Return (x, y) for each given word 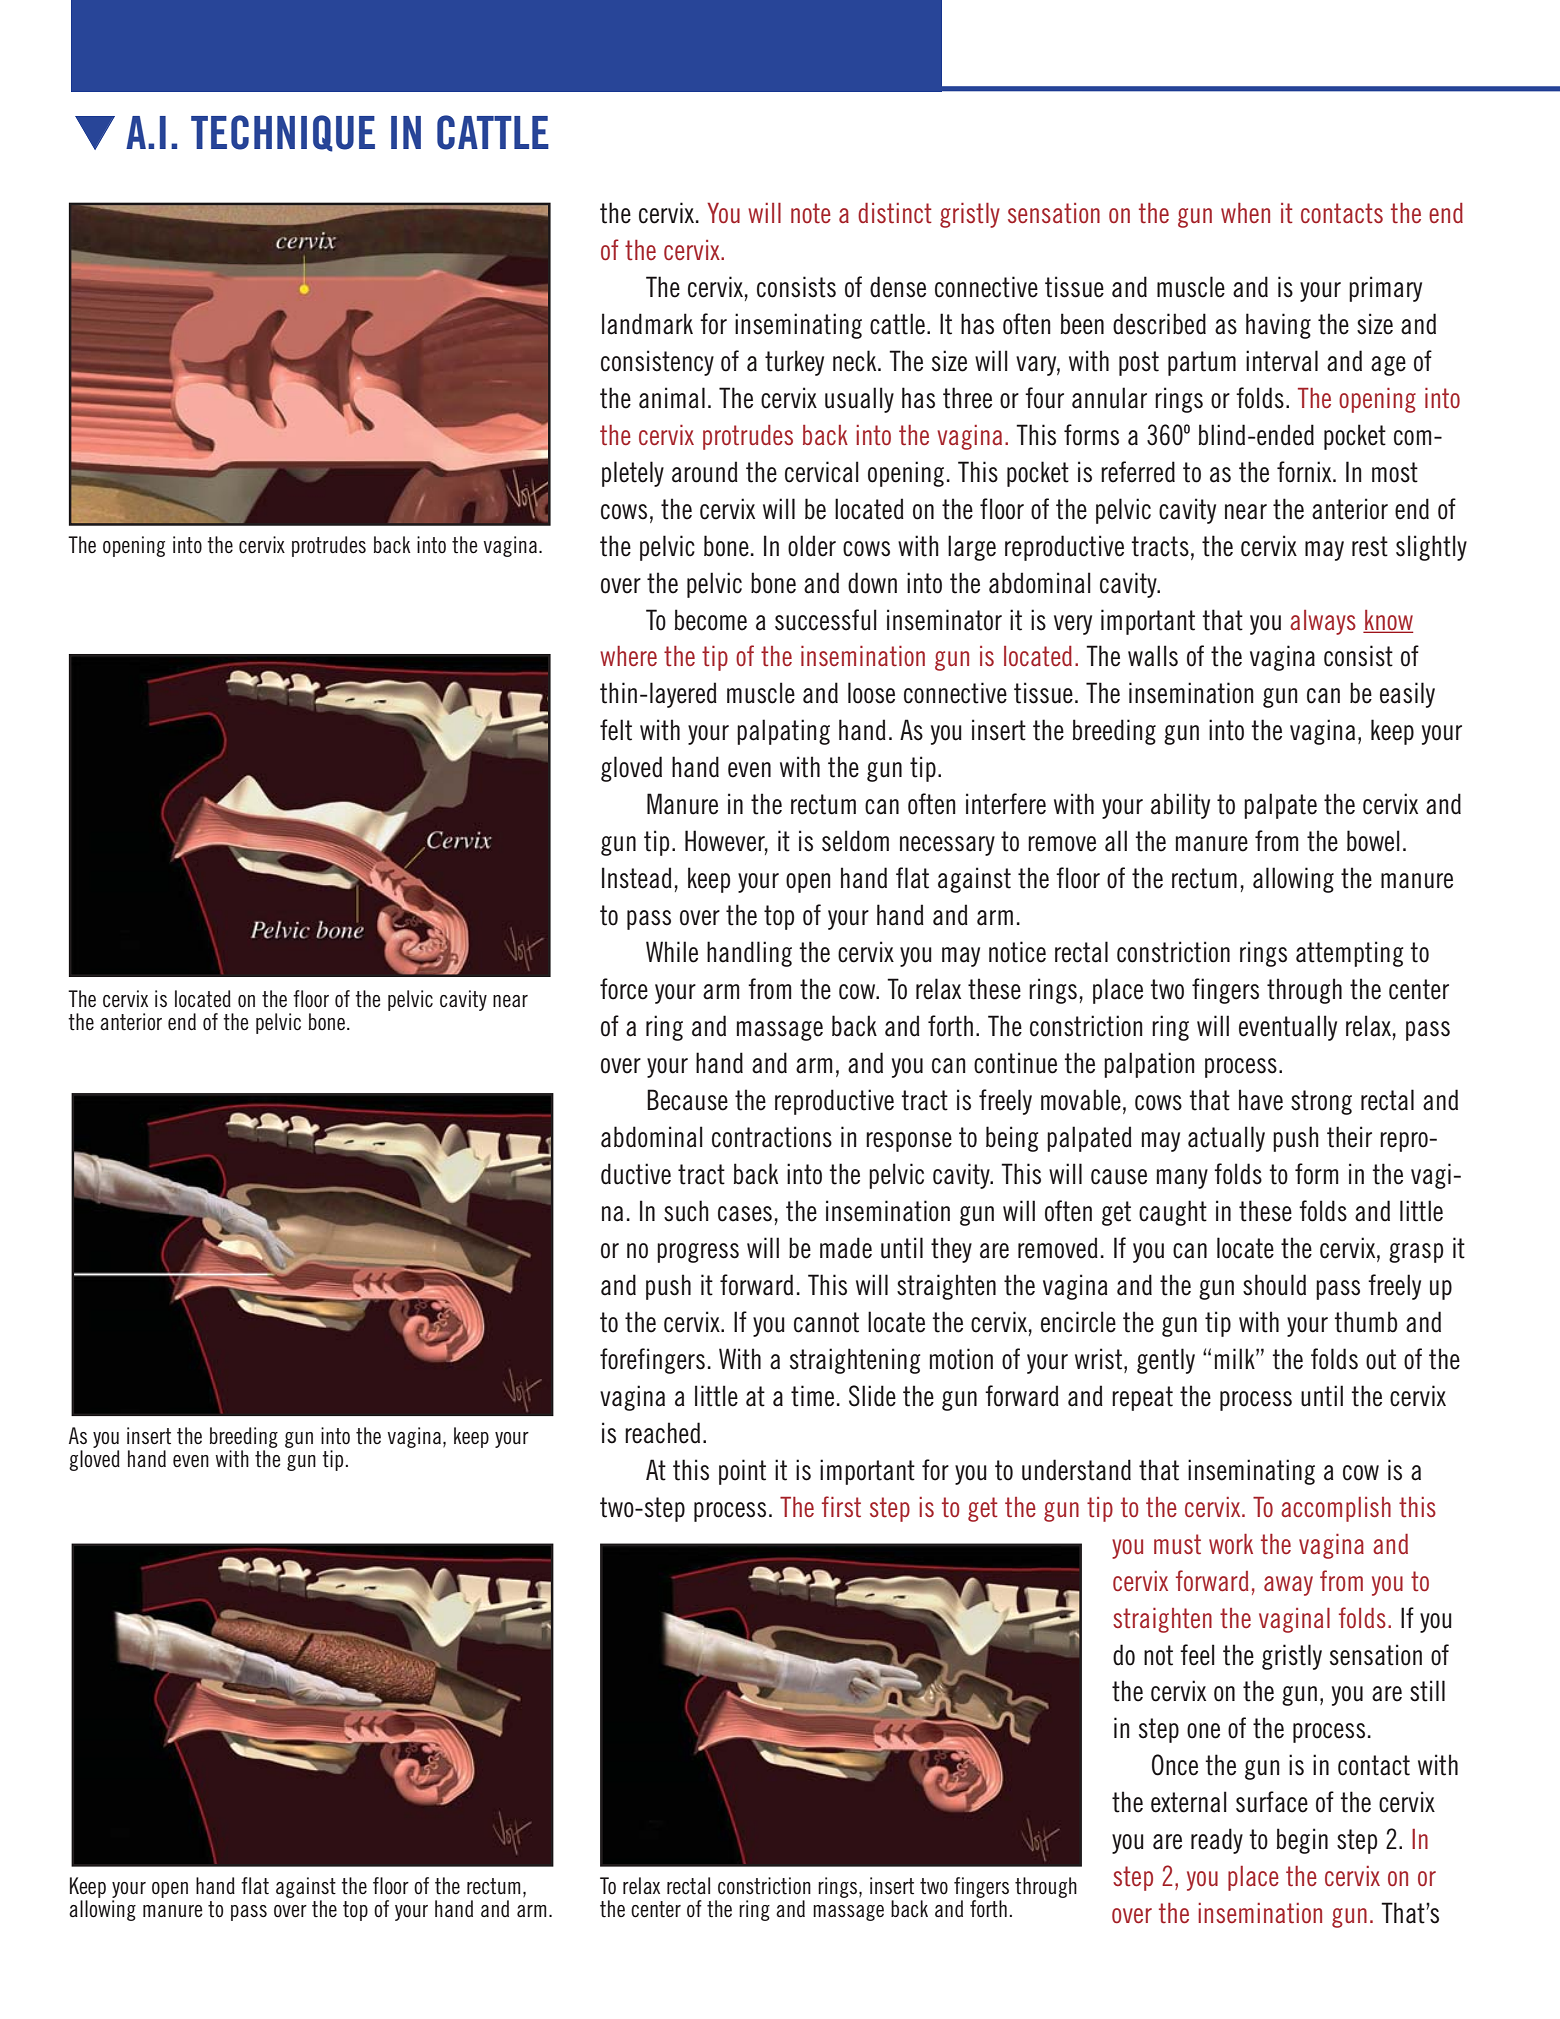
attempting (1349, 954)
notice (1017, 952)
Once (1175, 1765)
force (624, 989)
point (742, 1472)
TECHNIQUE (283, 133)
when (1245, 213)
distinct (895, 213)
